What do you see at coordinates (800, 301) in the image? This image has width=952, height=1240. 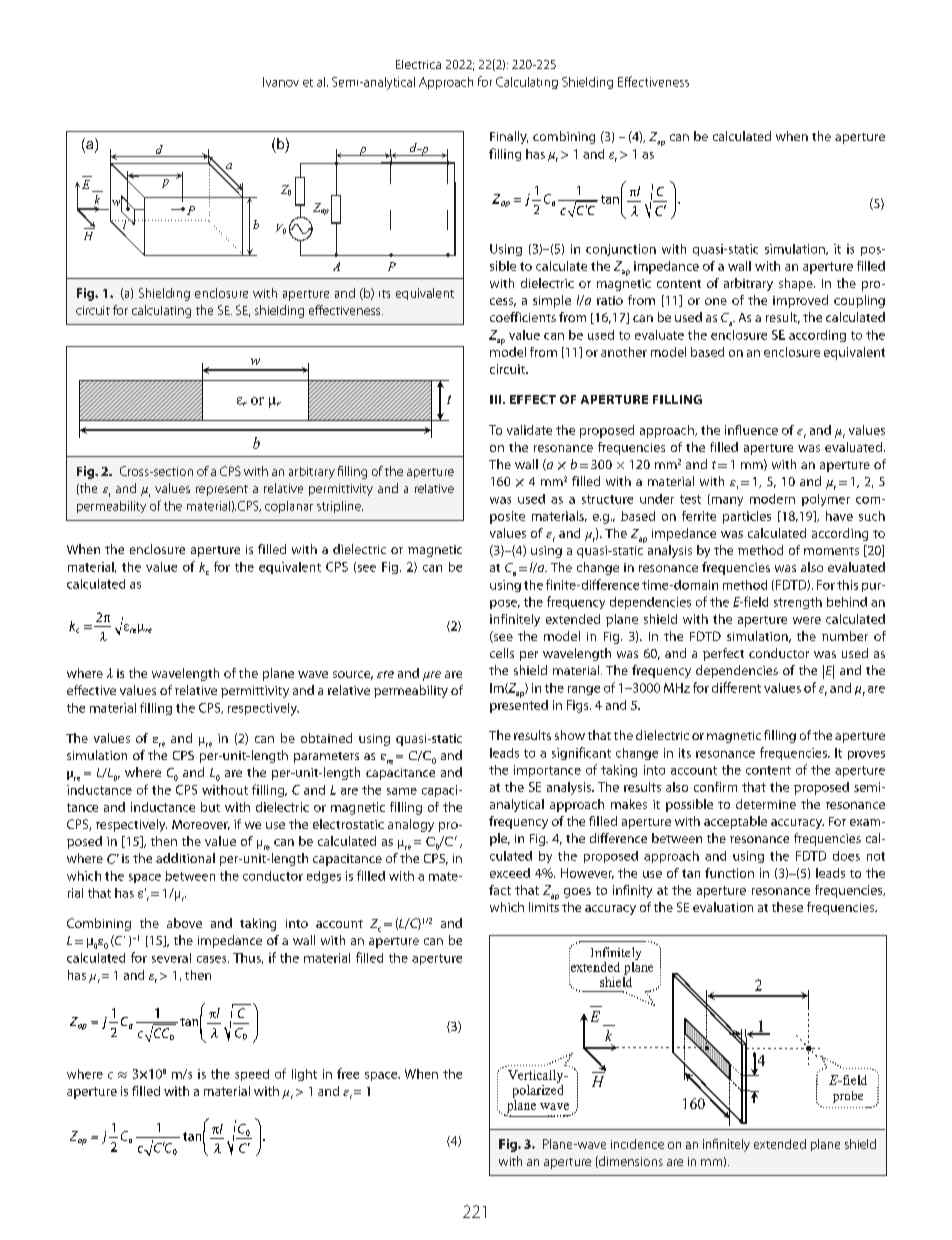 I see `improved` at bounding box center [800, 301].
